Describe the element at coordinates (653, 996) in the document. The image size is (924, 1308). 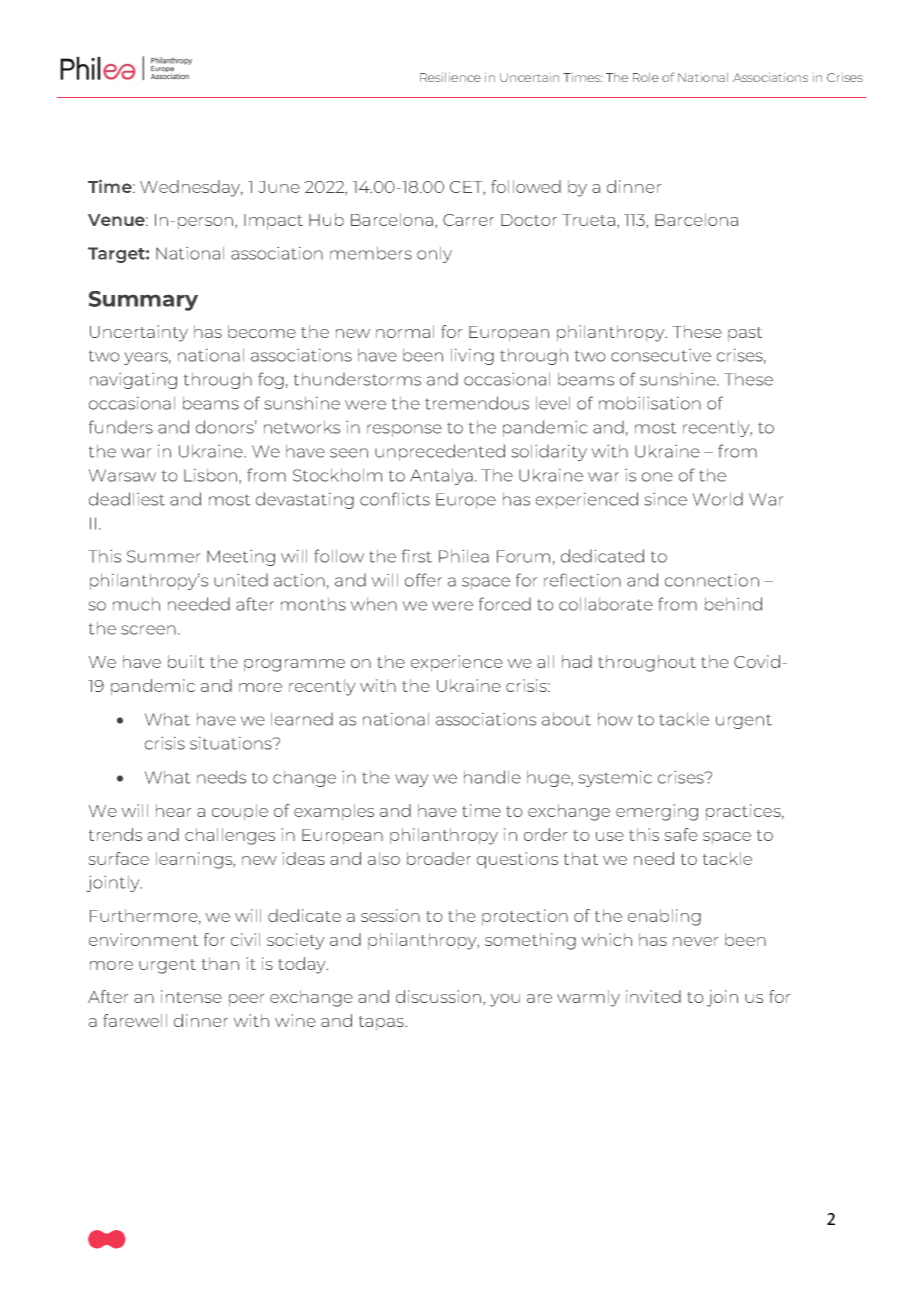
I see `invited` at that location.
